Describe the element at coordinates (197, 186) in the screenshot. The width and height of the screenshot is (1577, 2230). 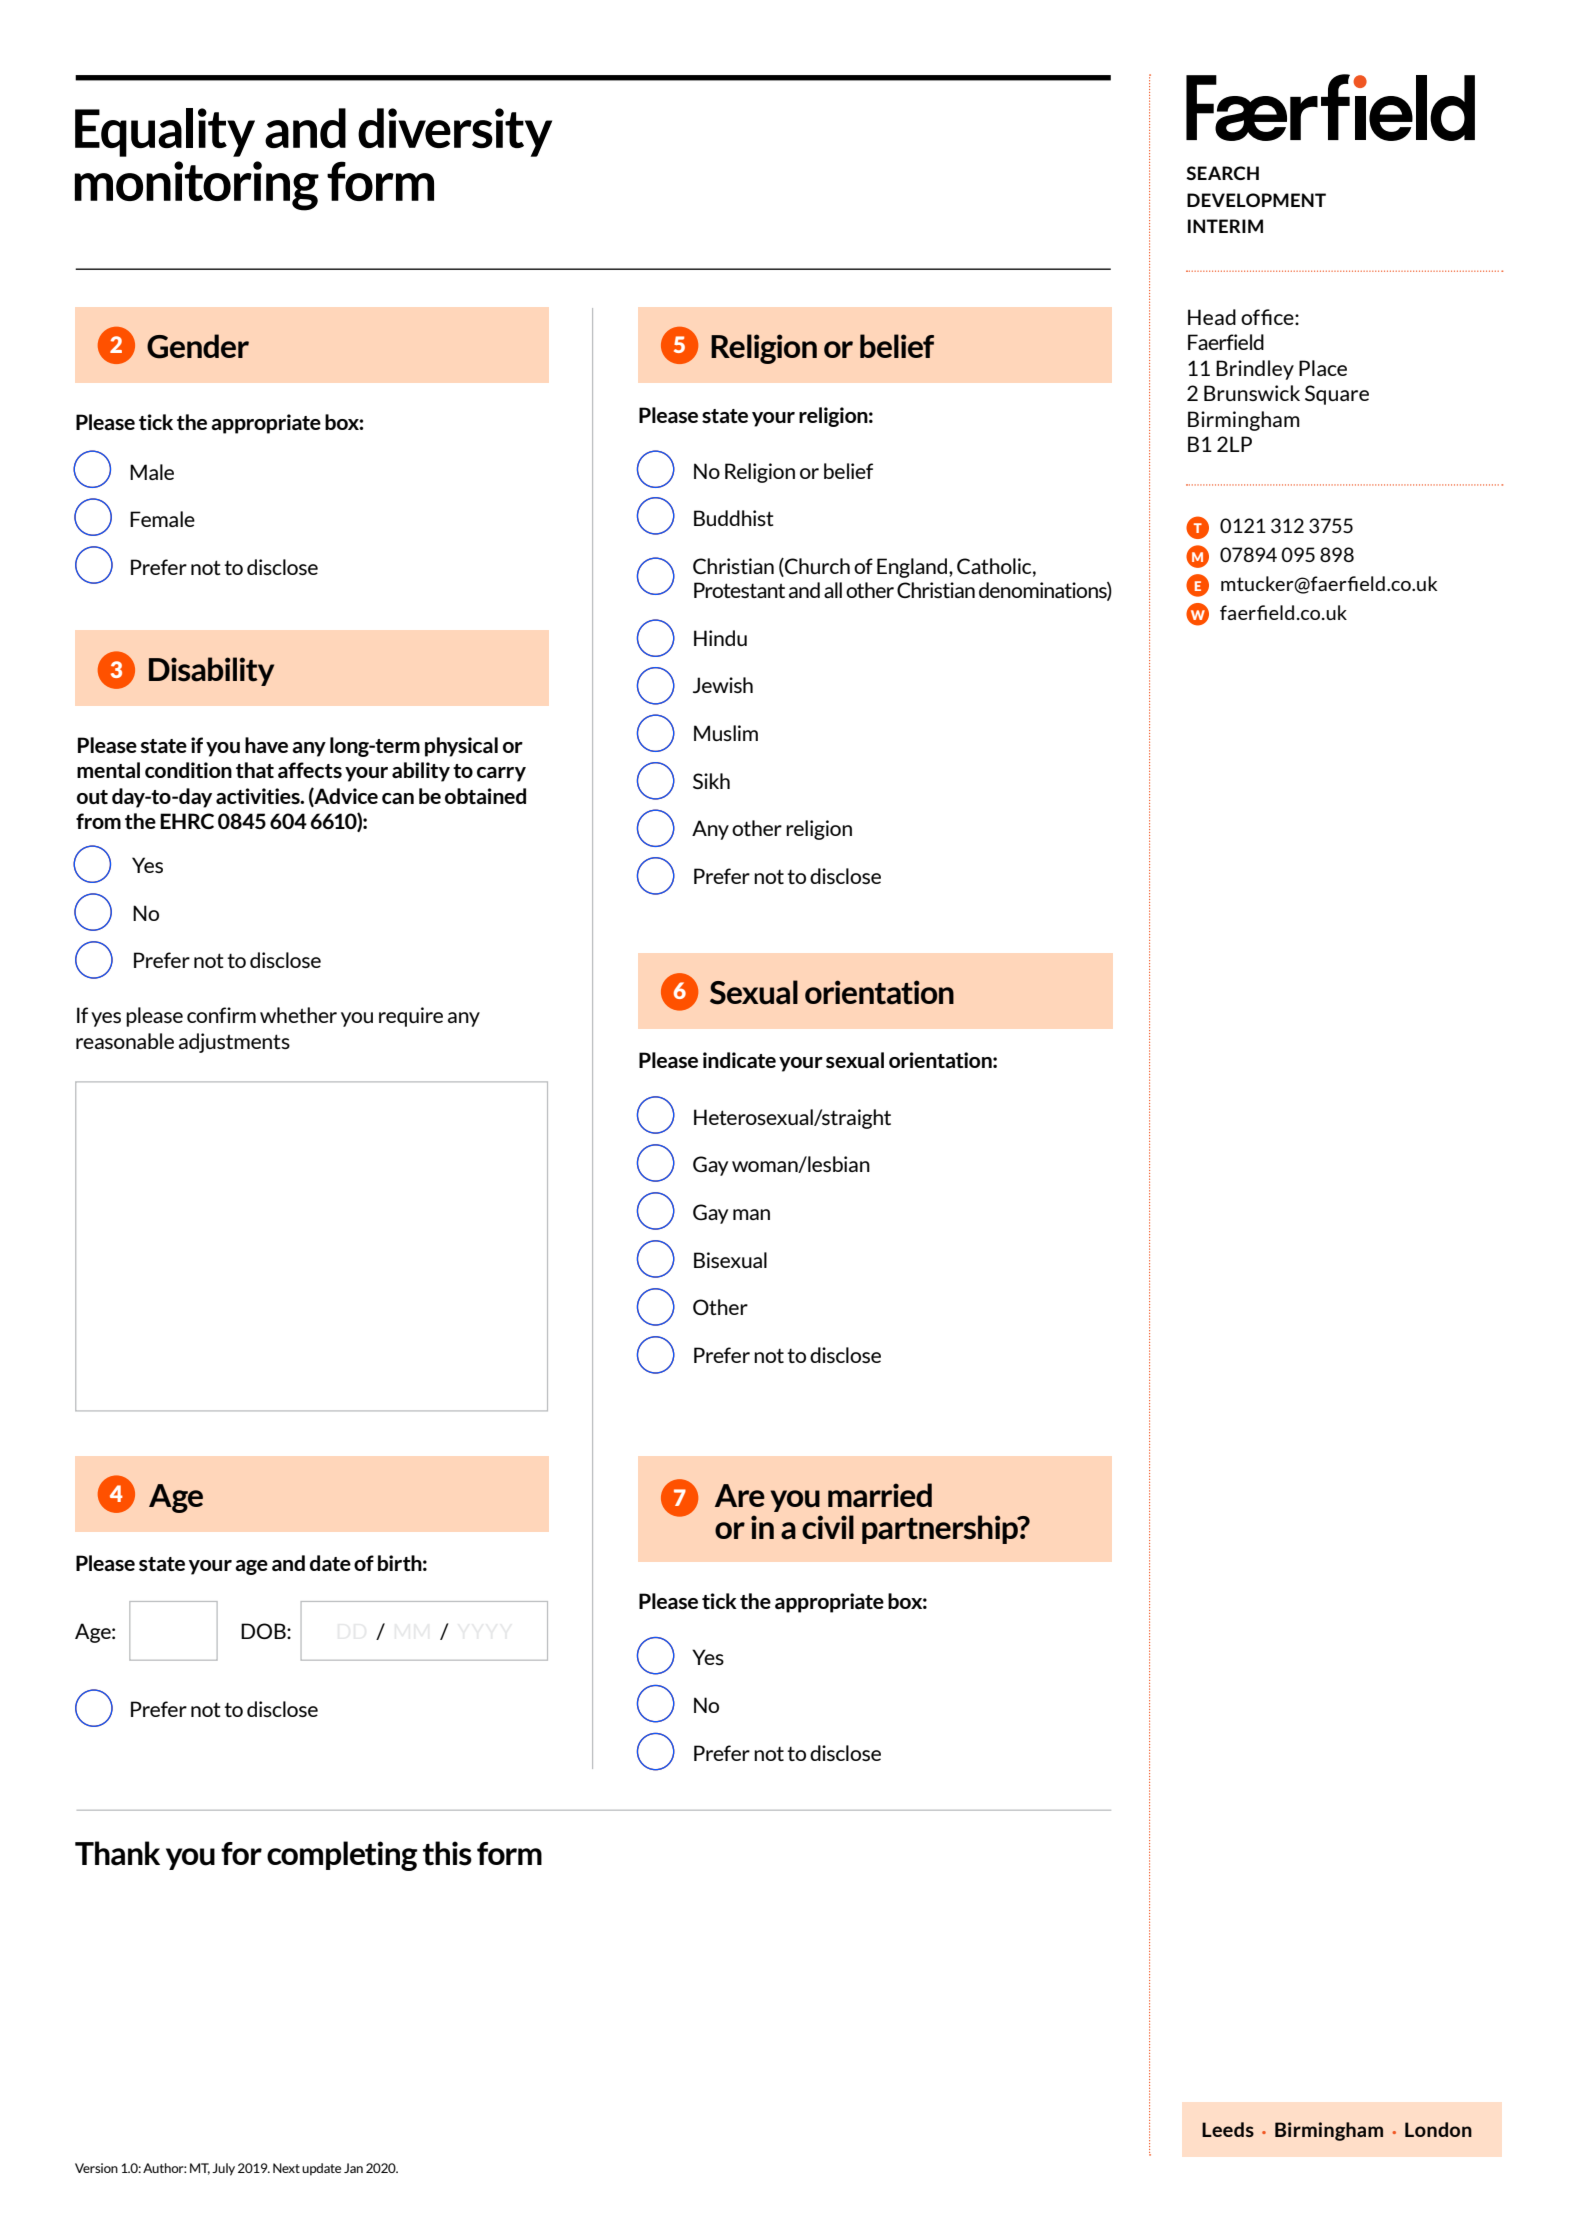
I see `monitoring` at that location.
